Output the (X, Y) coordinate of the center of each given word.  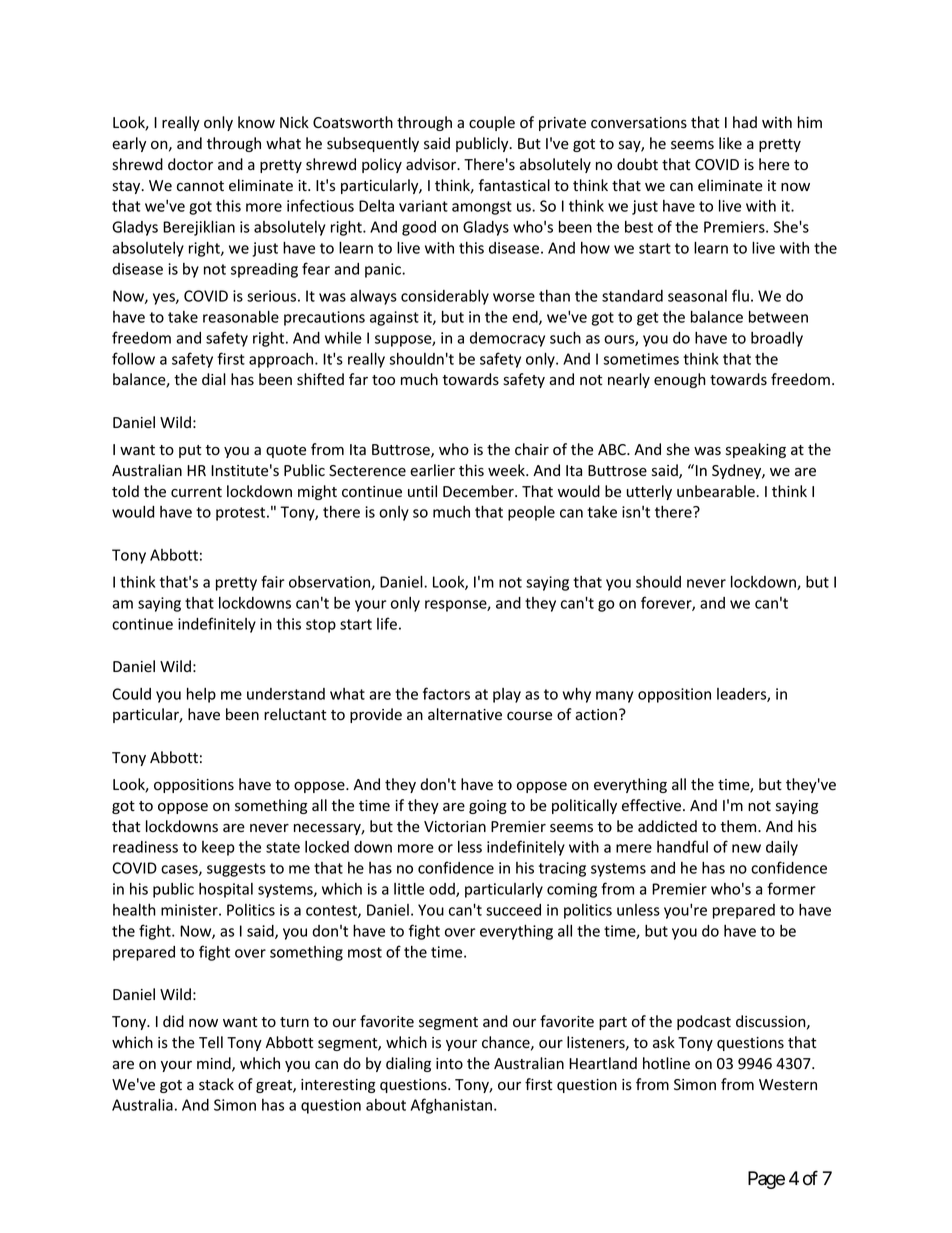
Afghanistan (451, 1106)
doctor (190, 164)
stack (216, 1084)
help (201, 695)
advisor (432, 164)
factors (446, 693)
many (614, 697)
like (730, 143)
